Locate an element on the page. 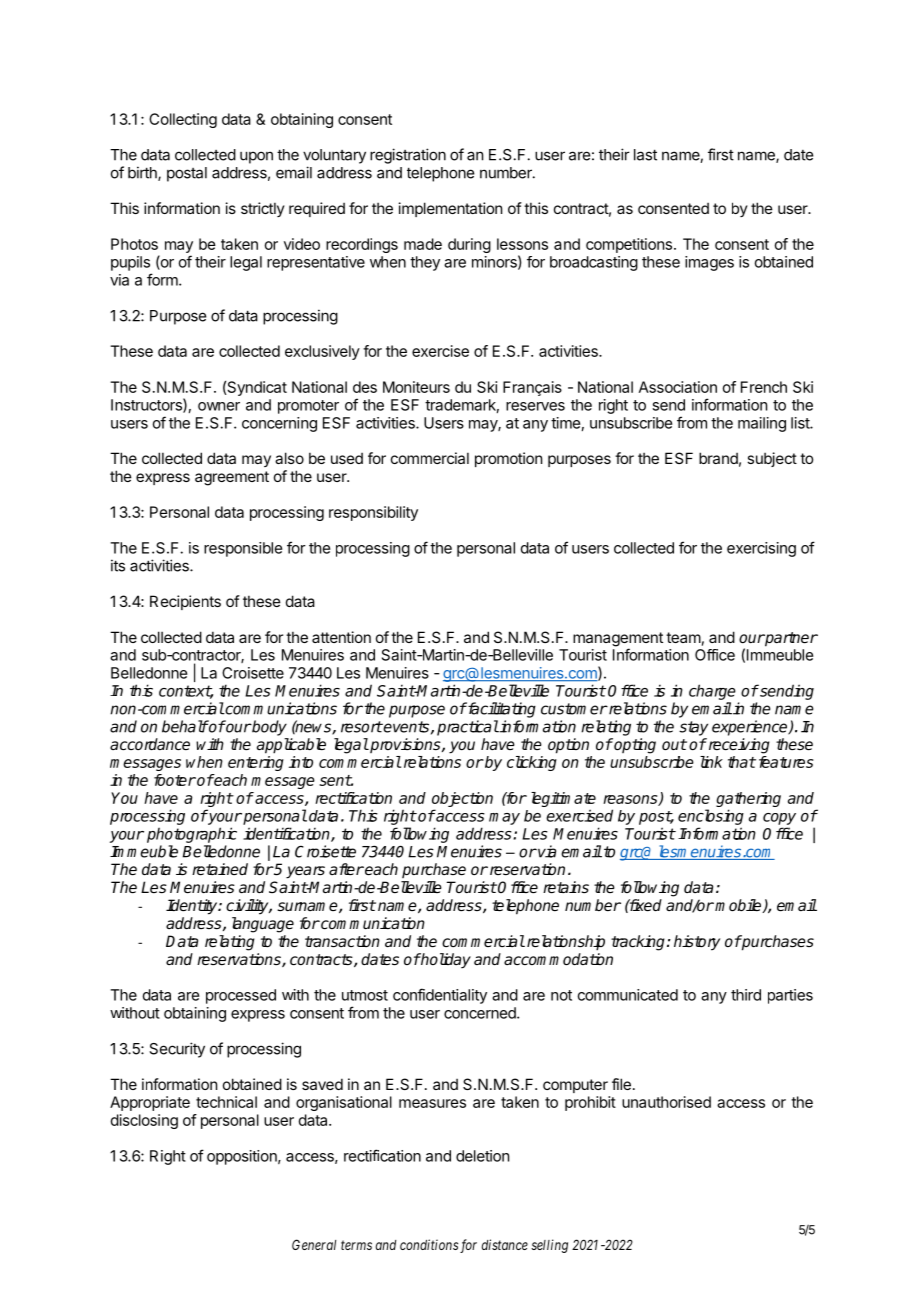 Image resolution: width=924 pixels, height=1308 pixels. charge is located at coordinates (712, 692).
